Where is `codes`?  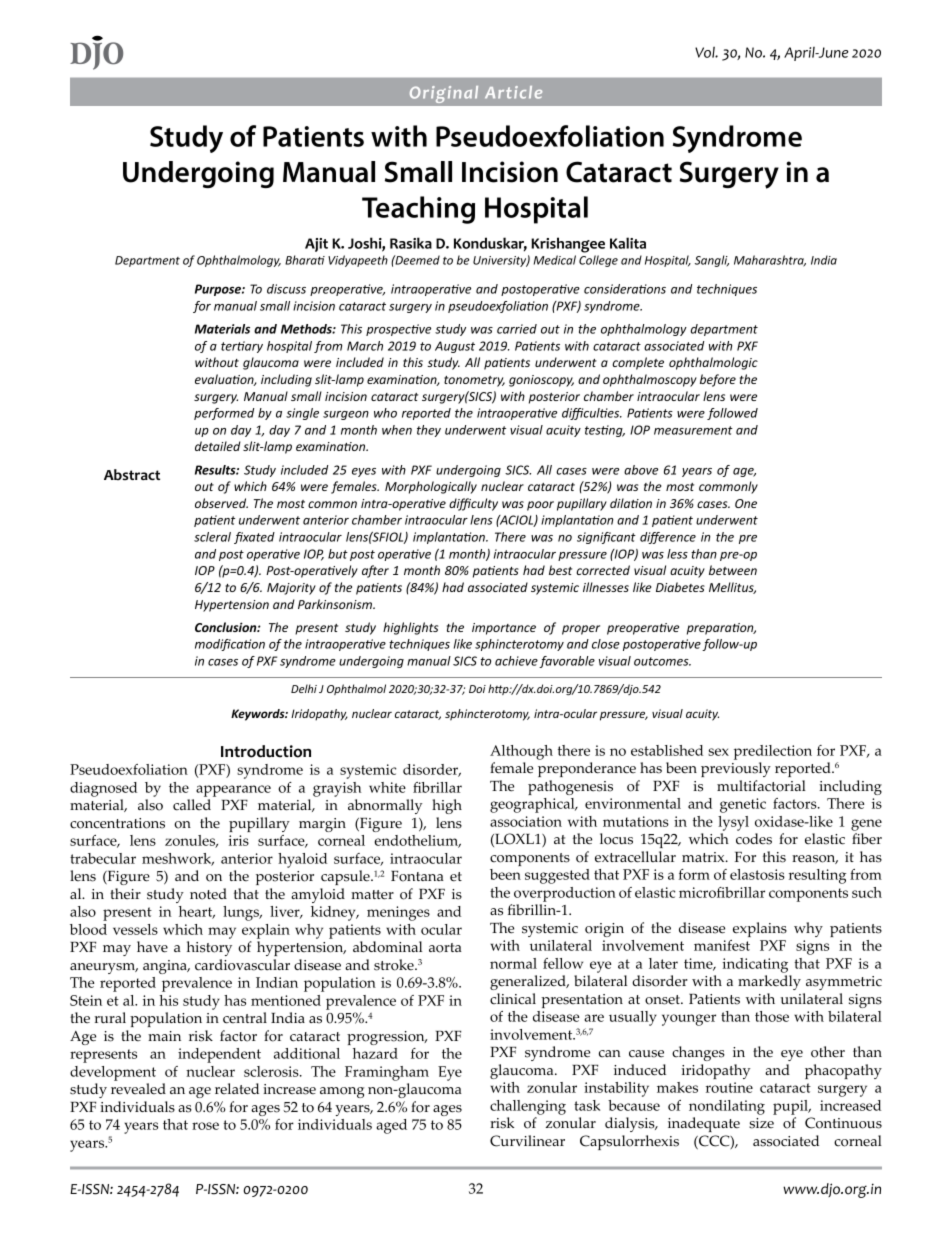
codes is located at coordinates (754, 839).
